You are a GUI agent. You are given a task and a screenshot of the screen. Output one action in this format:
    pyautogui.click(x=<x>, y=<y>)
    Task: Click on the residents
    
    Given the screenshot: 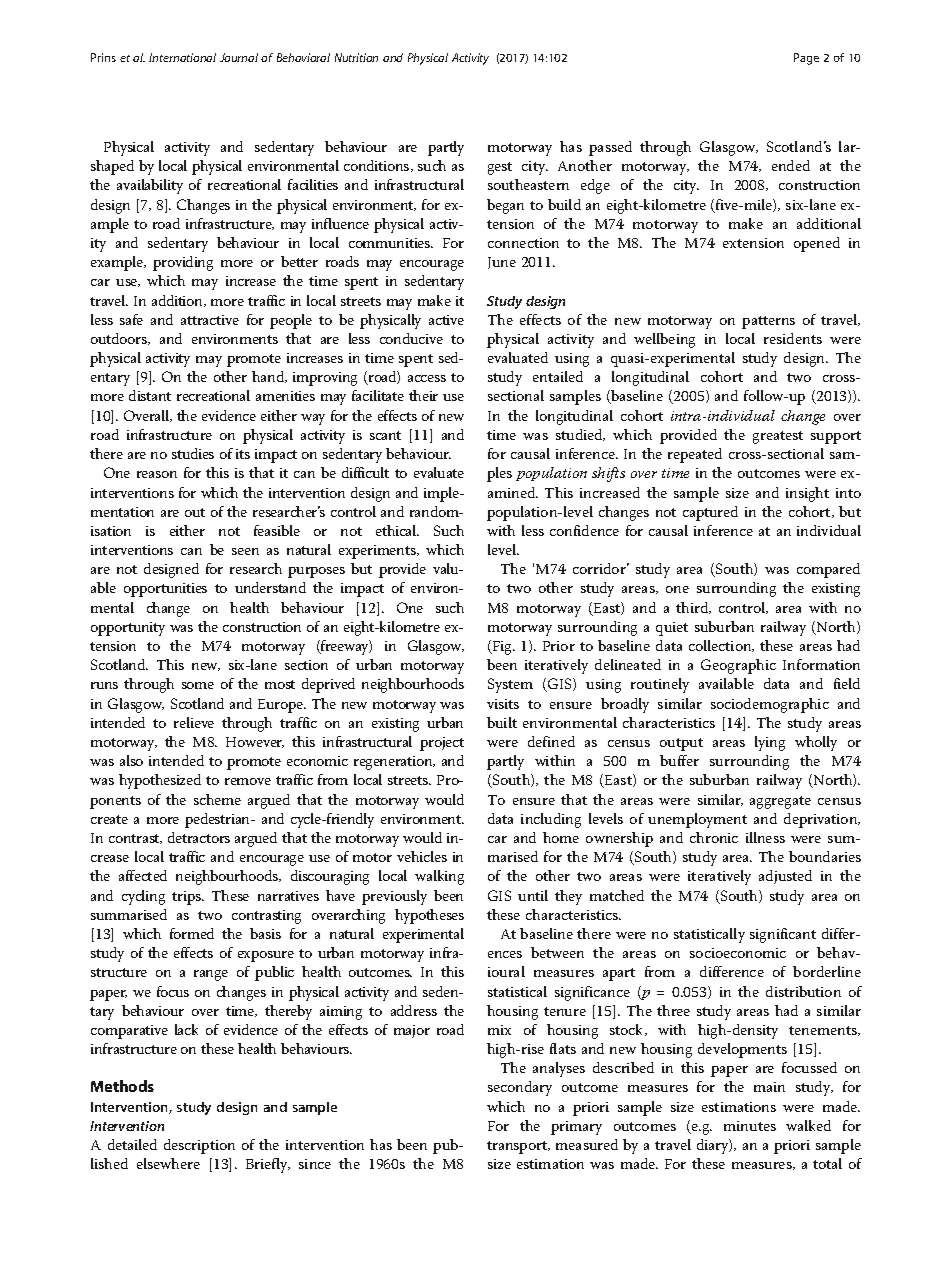 What is the action you would take?
    pyautogui.click(x=793, y=338)
